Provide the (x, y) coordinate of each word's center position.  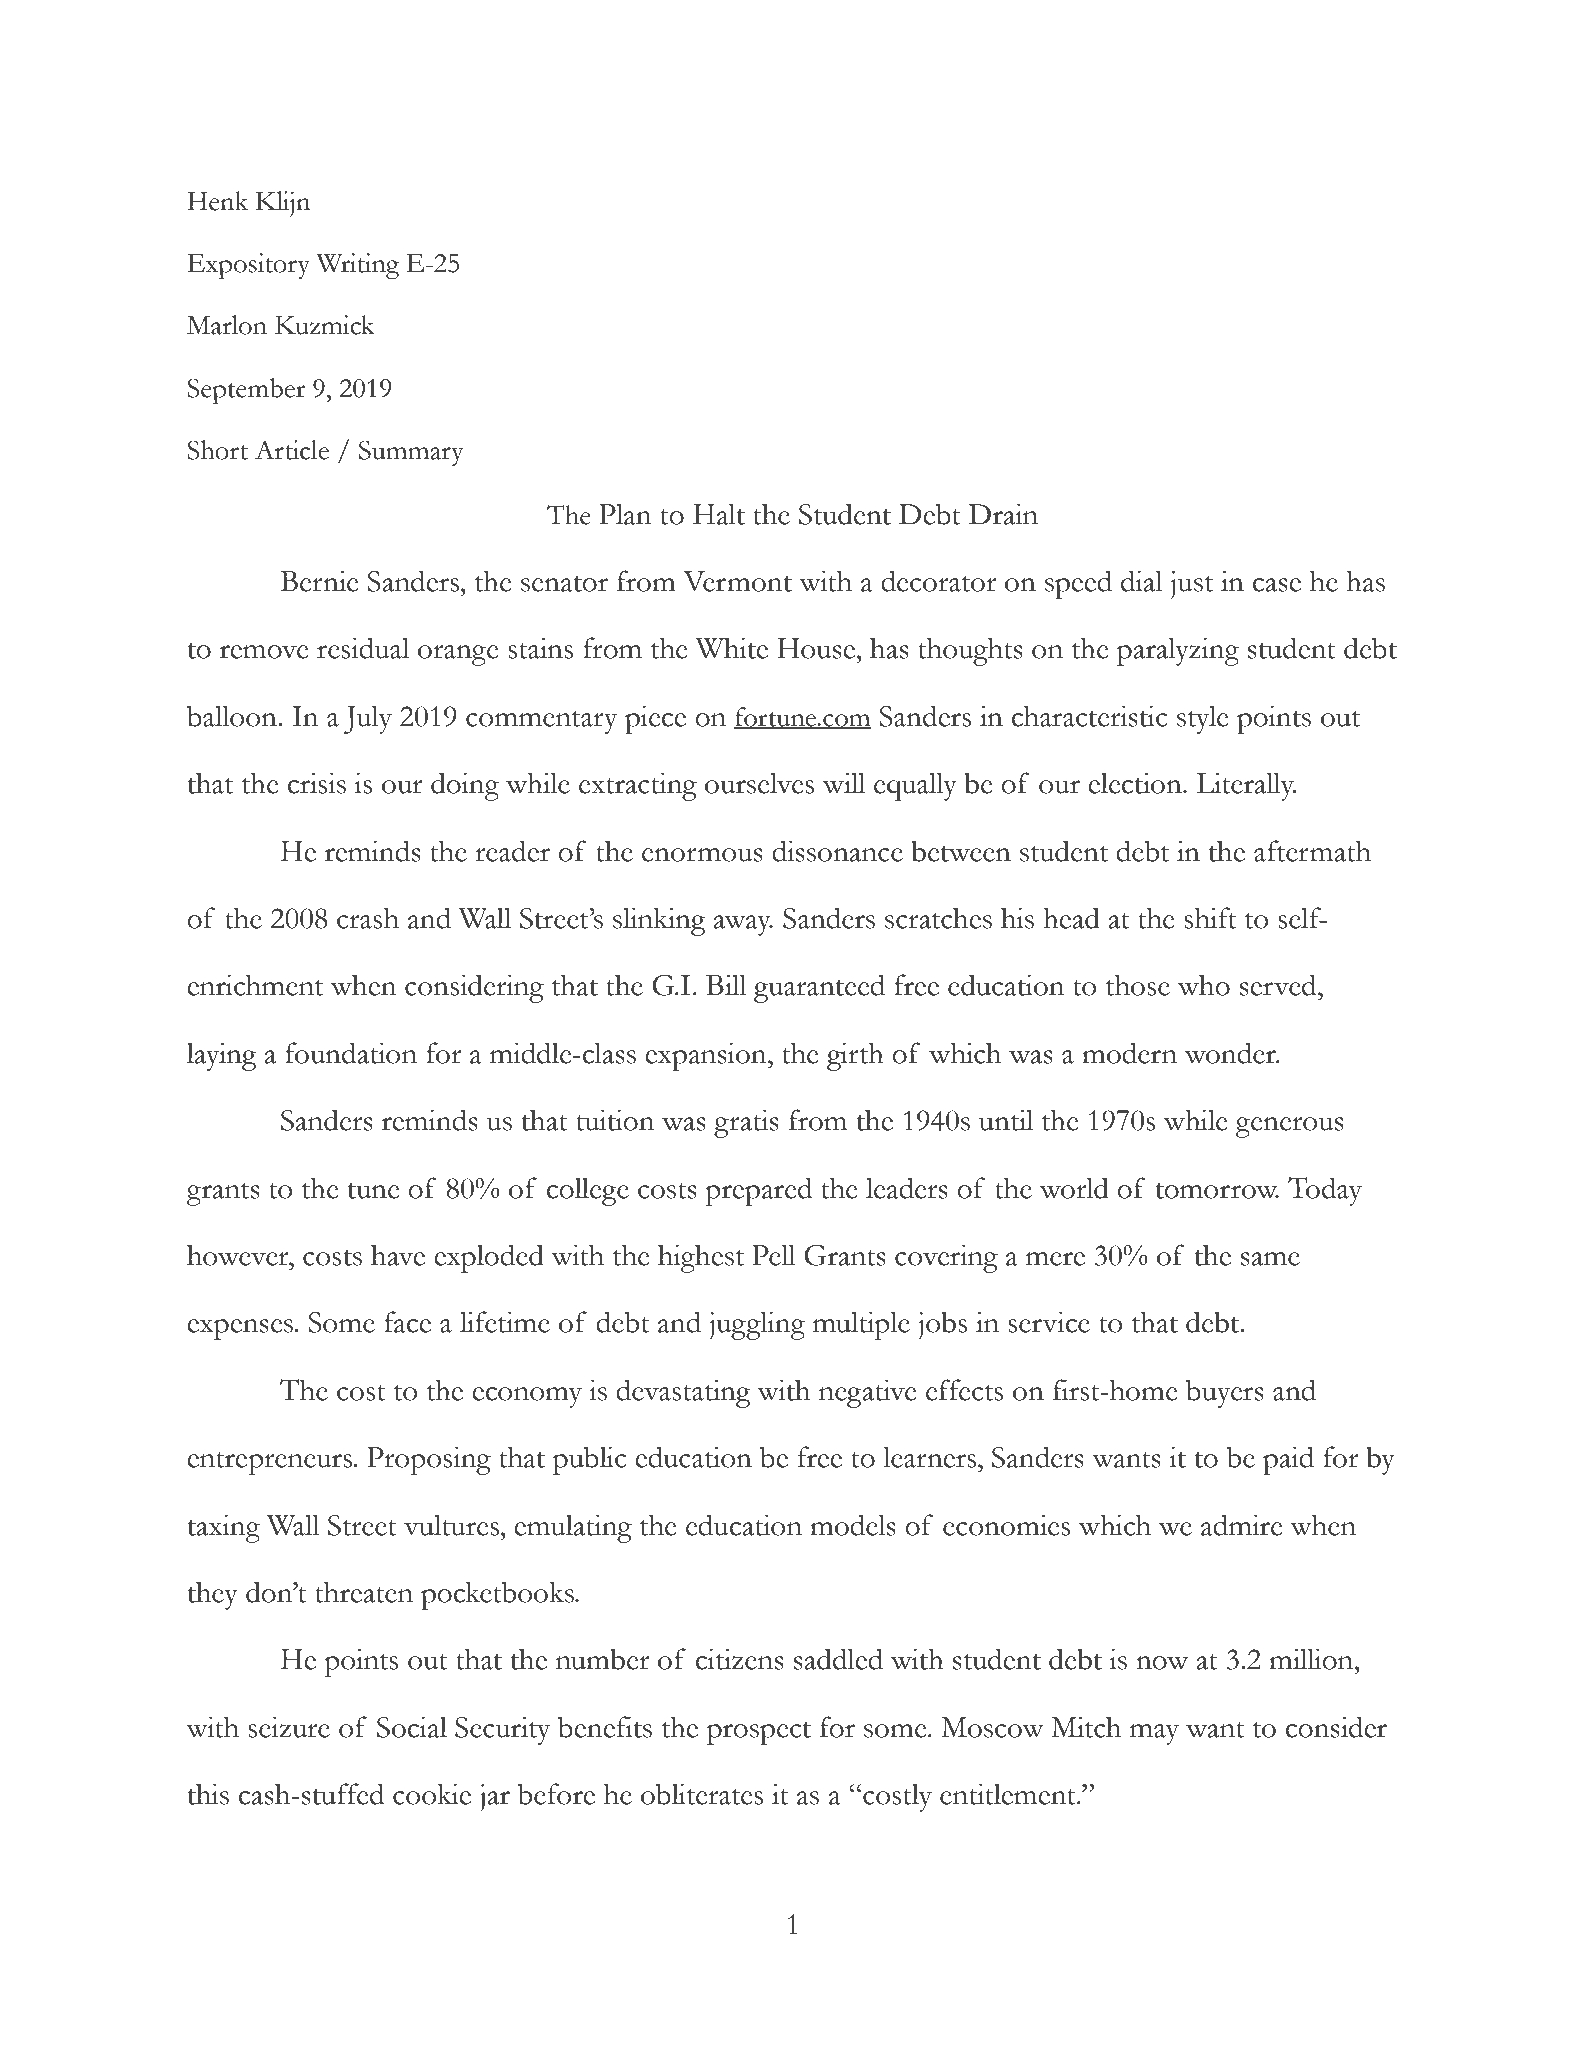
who (1204, 985)
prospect (759, 1733)
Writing (358, 266)
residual (363, 648)
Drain (1003, 514)
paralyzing (1178, 651)
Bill (726, 984)
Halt (719, 514)
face (407, 1322)
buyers (1225, 1393)
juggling (757, 1325)
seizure (289, 1727)
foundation (351, 1053)
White (732, 648)
